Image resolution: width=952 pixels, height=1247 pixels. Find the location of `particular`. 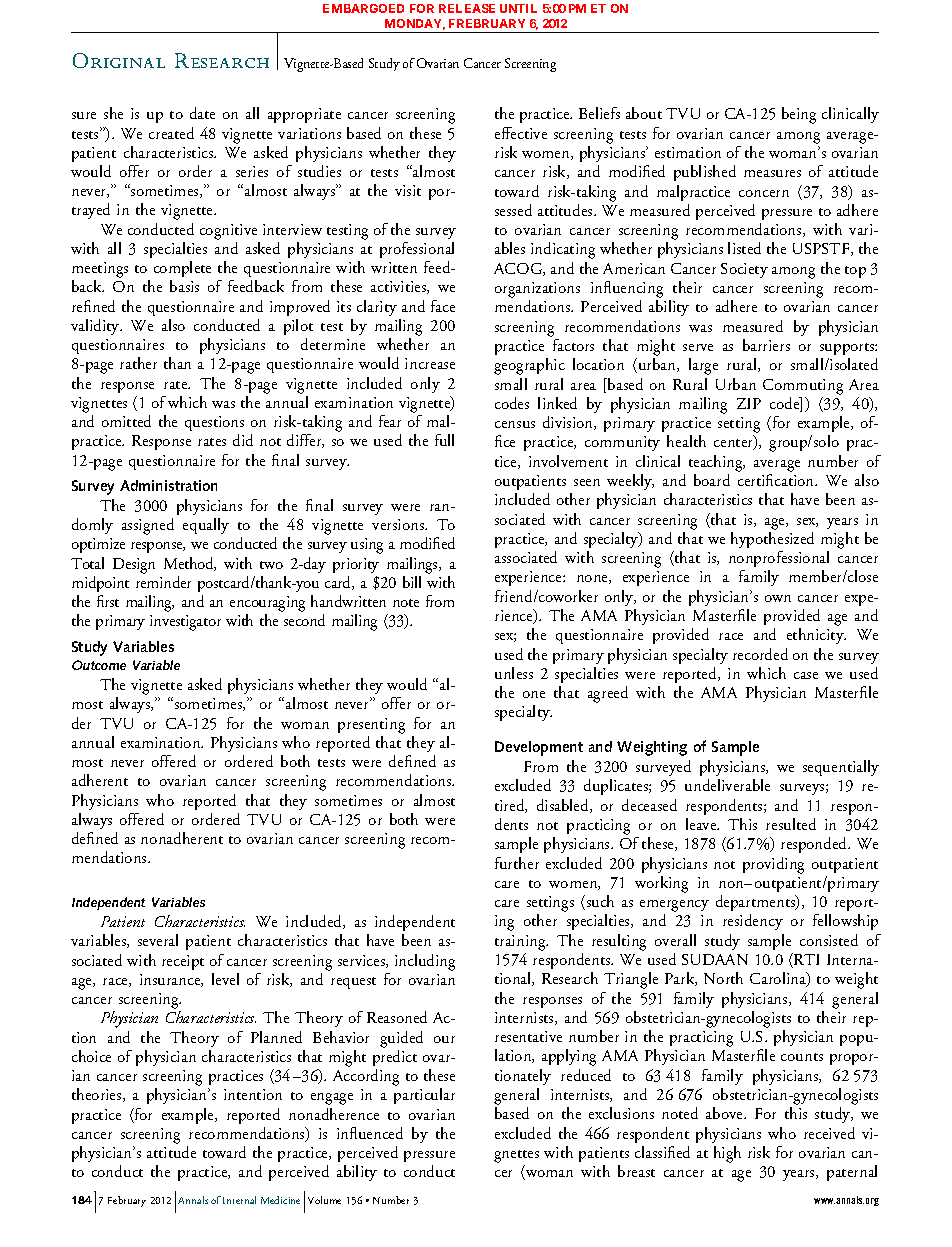

particular is located at coordinates (424, 1096).
